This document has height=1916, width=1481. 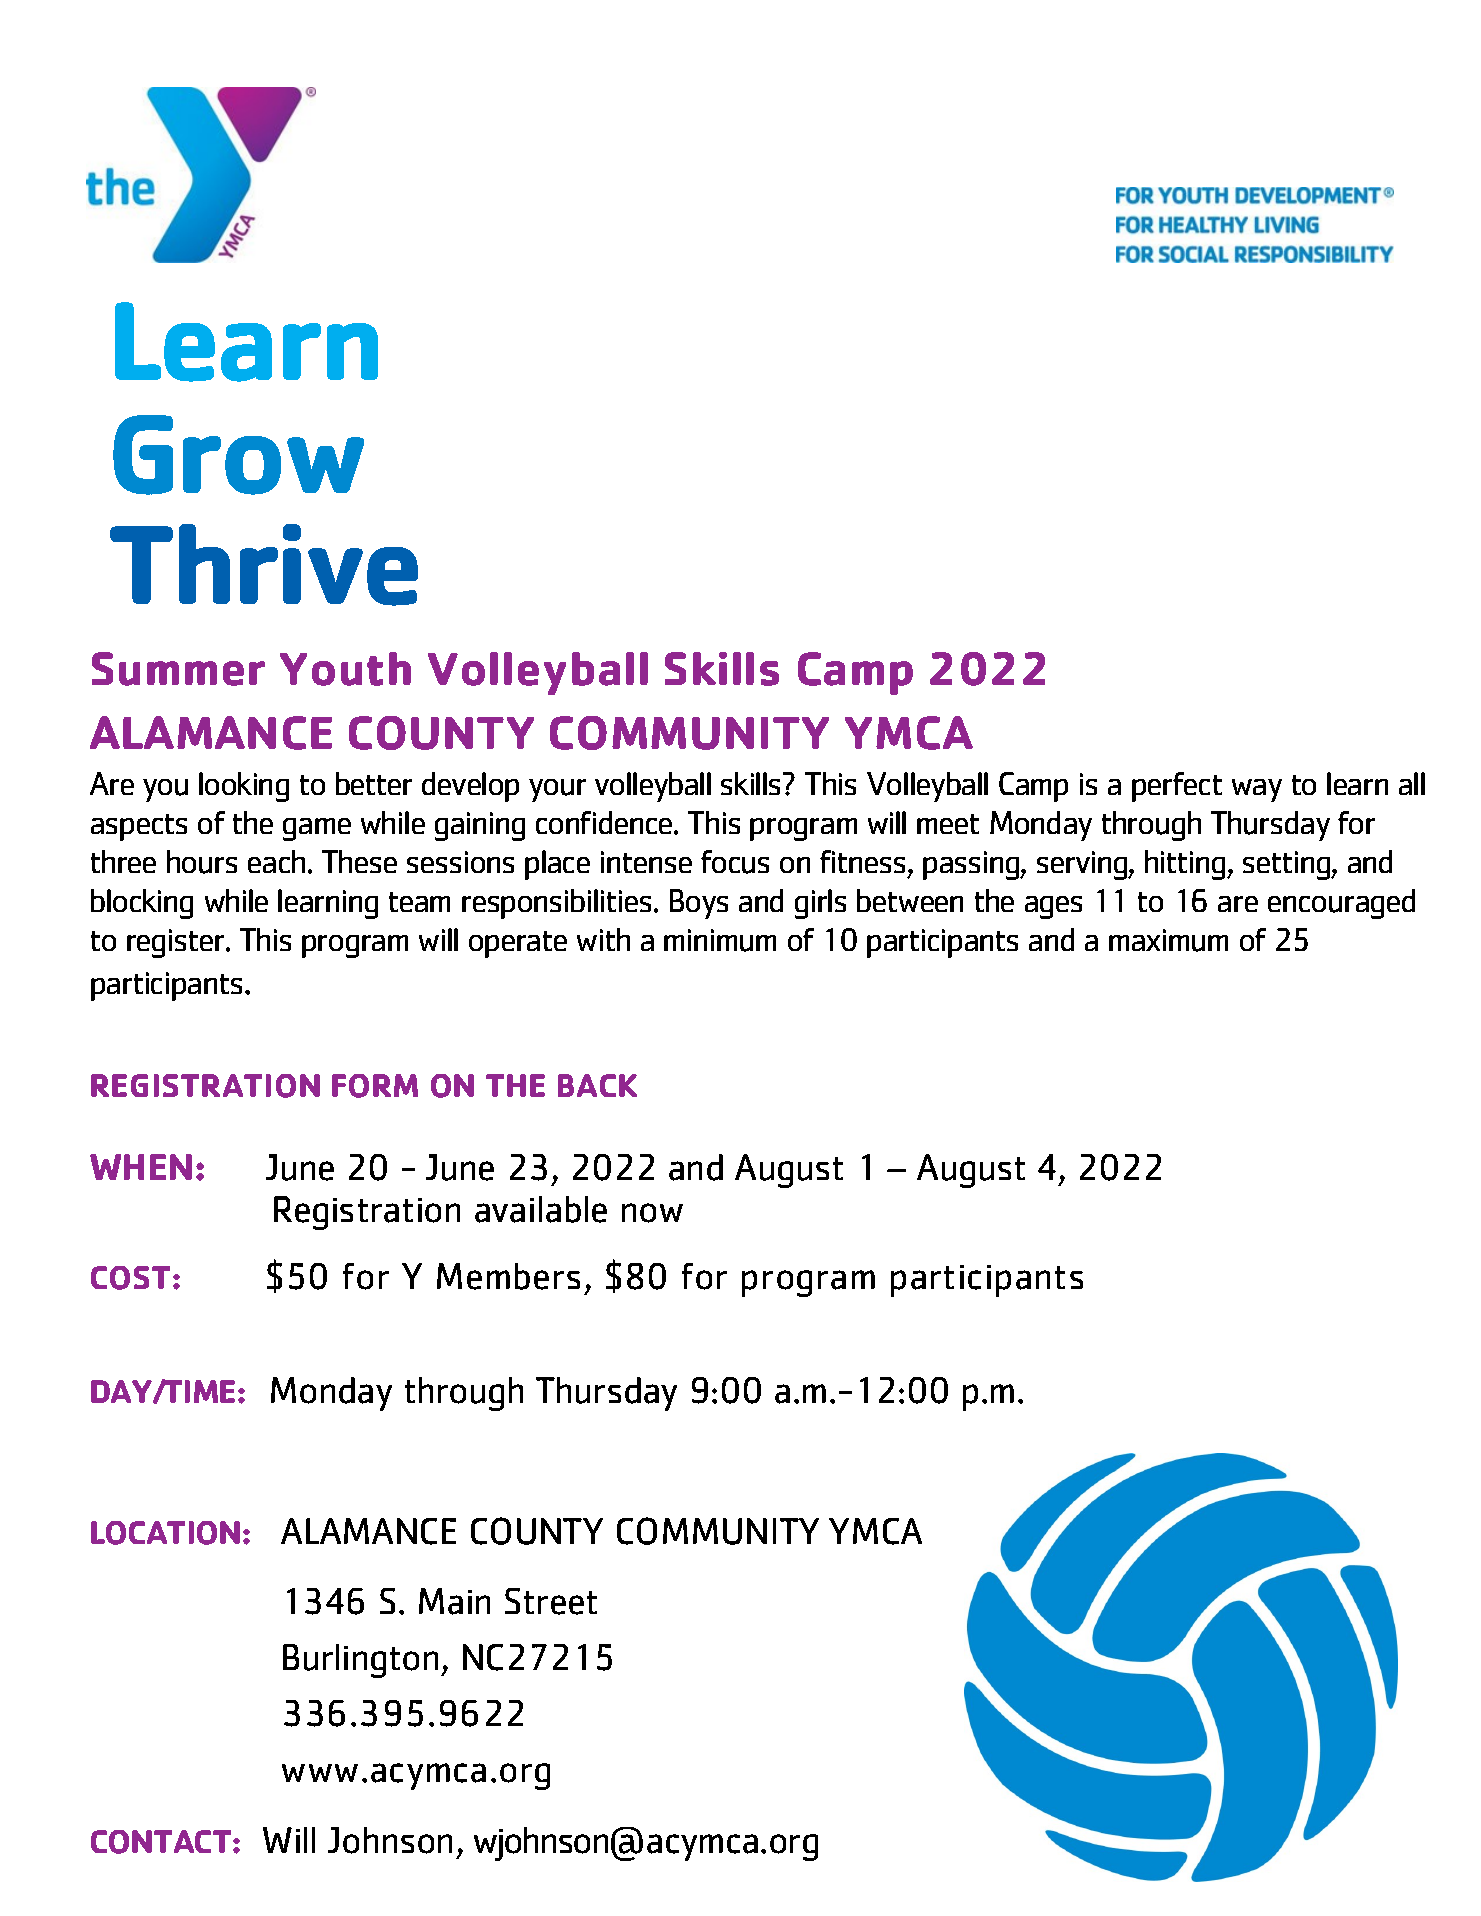 I want to click on perfect, so click(x=1177, y=787).
